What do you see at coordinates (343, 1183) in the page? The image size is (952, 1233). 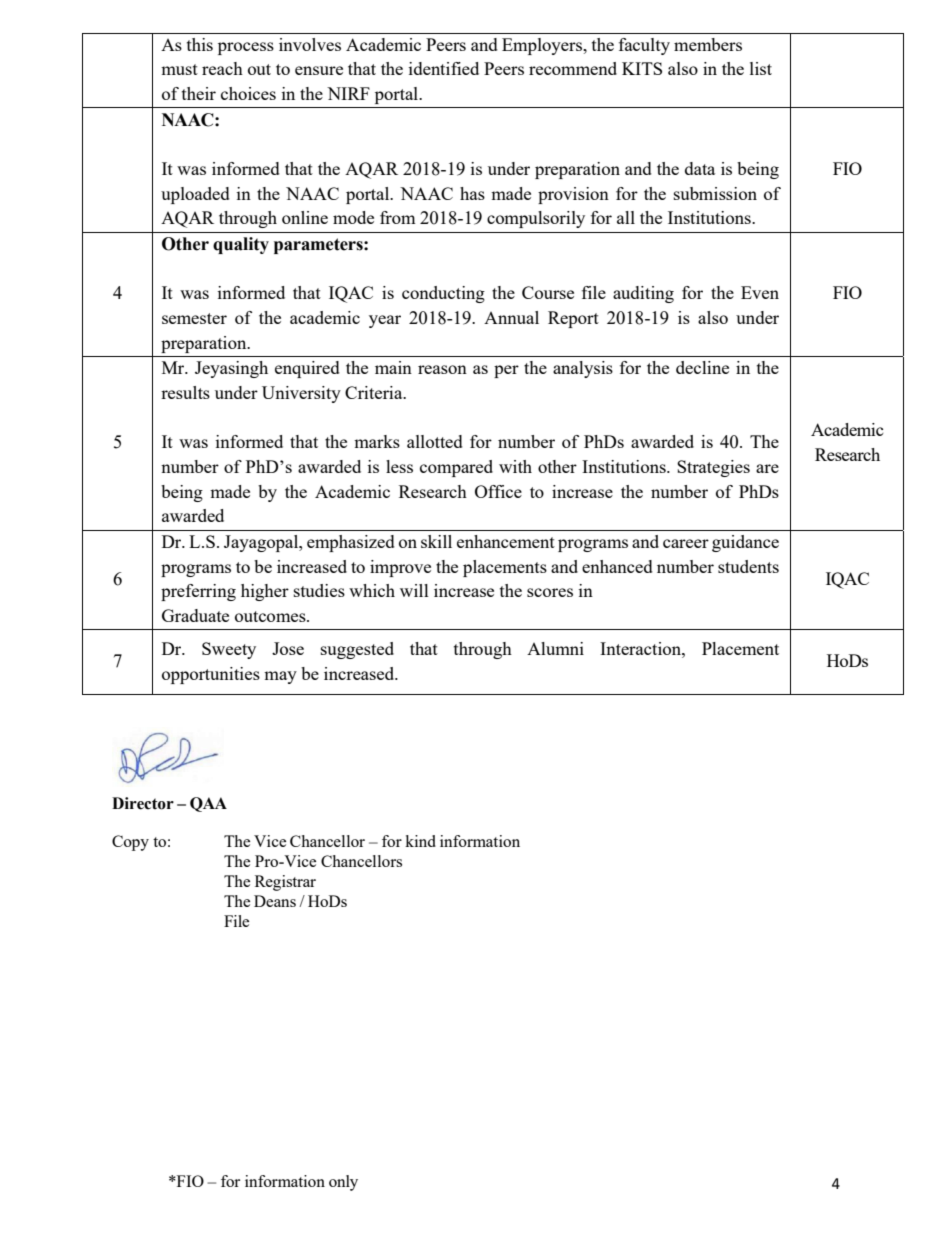 I see `only` at bounding box center [343, 1183].
